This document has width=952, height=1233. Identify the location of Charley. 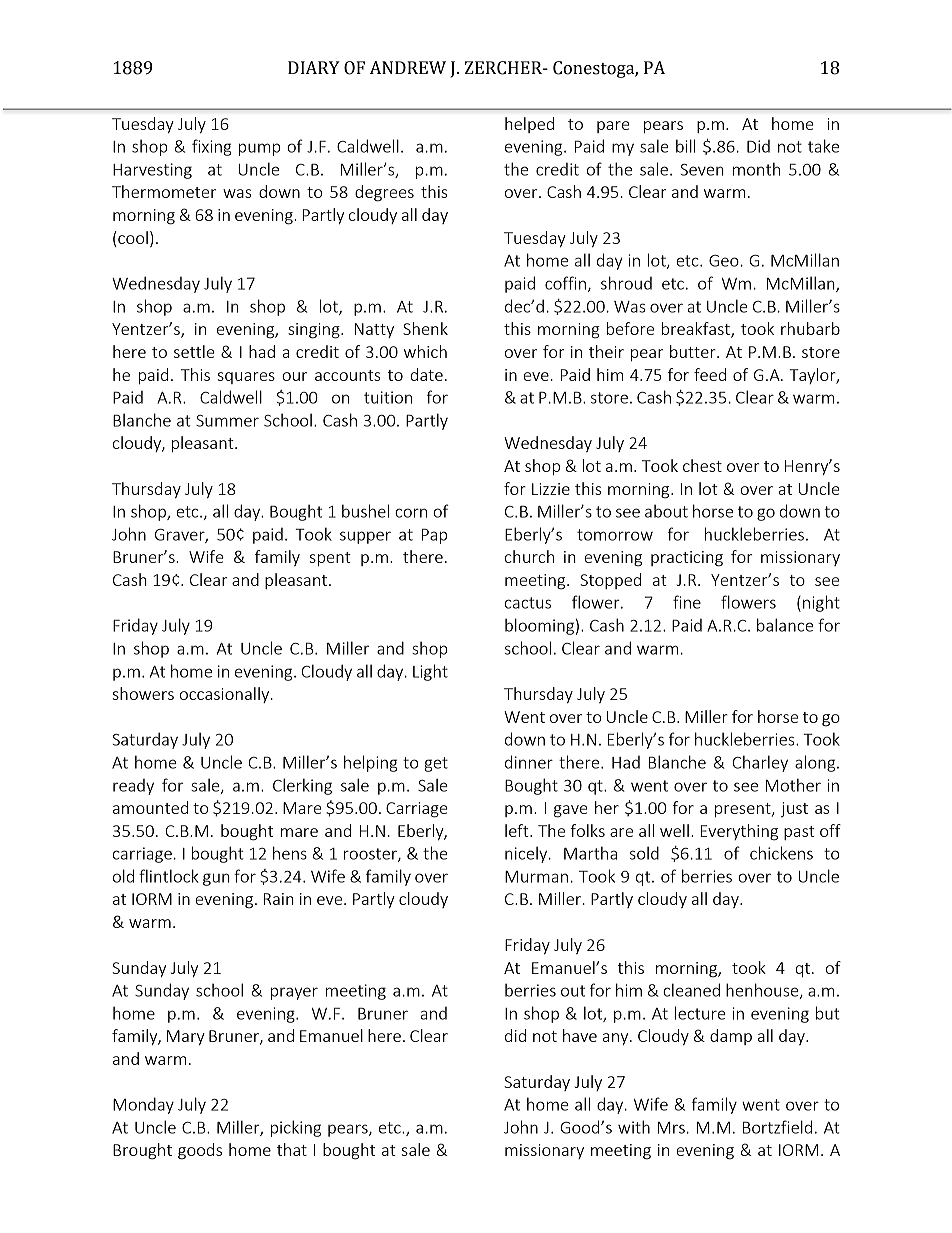
(760, 763).
